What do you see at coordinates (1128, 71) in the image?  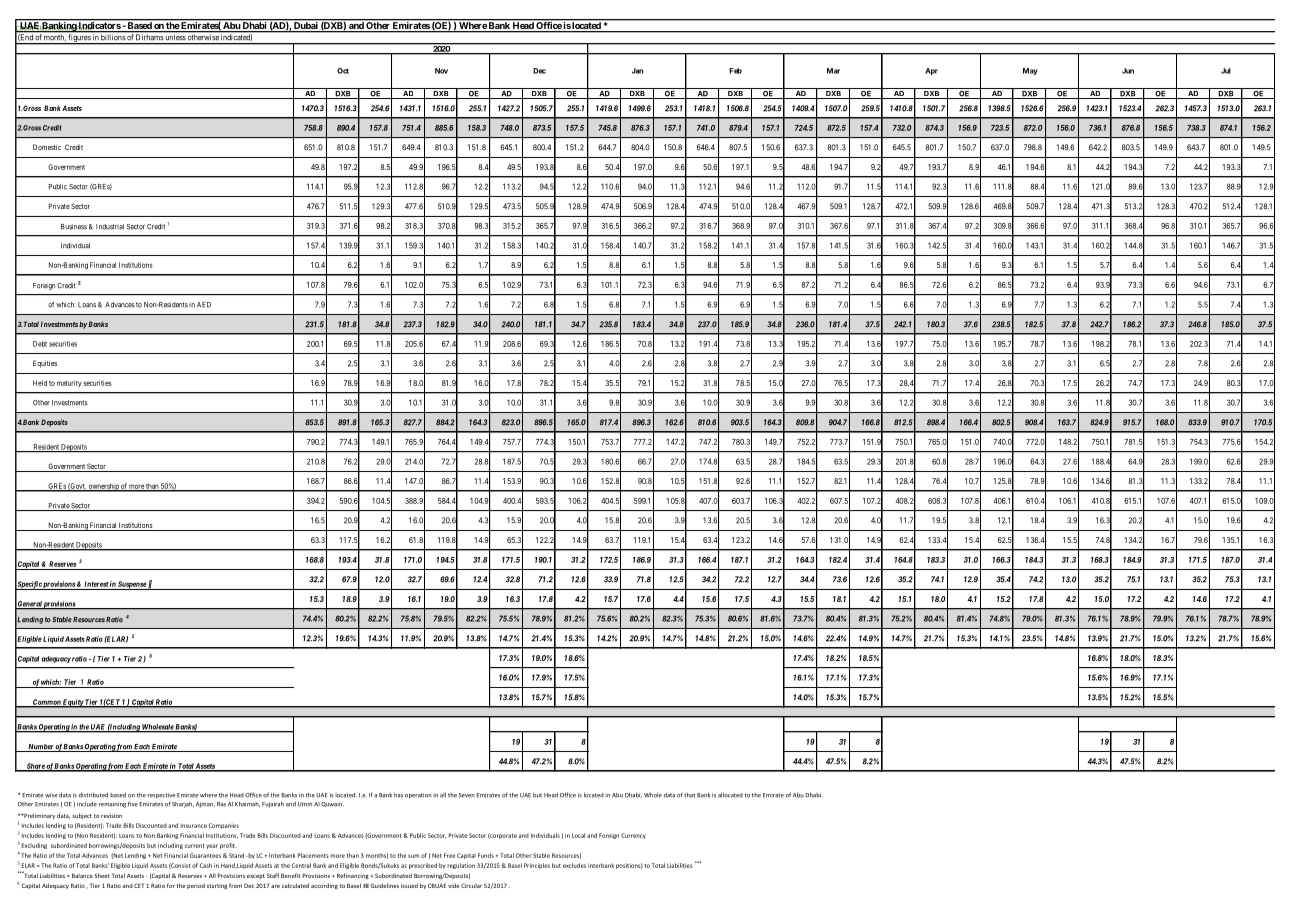 I see `Jun` at bounding box center [1128, 71].
